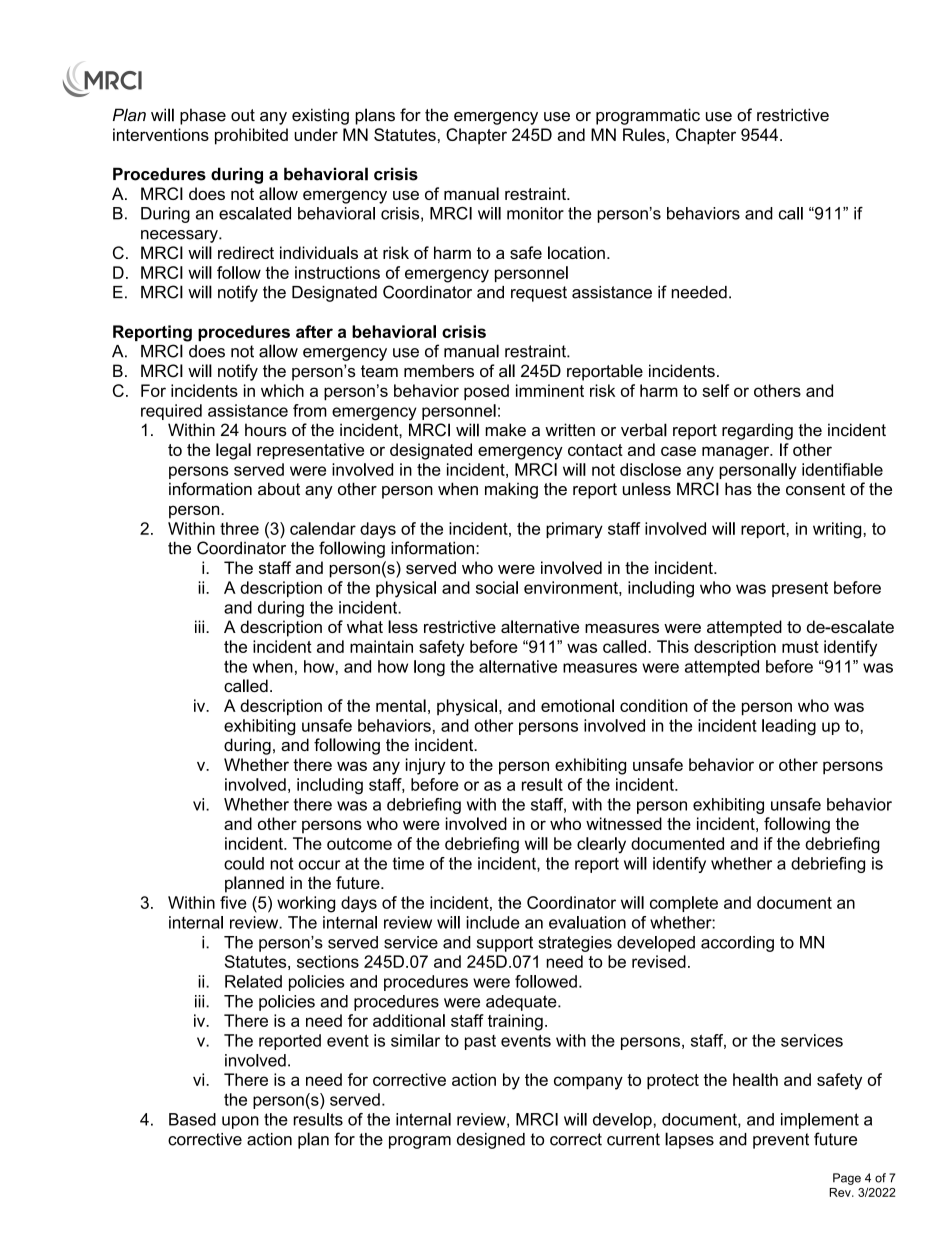  I want to click on include, so click(493, 922).
